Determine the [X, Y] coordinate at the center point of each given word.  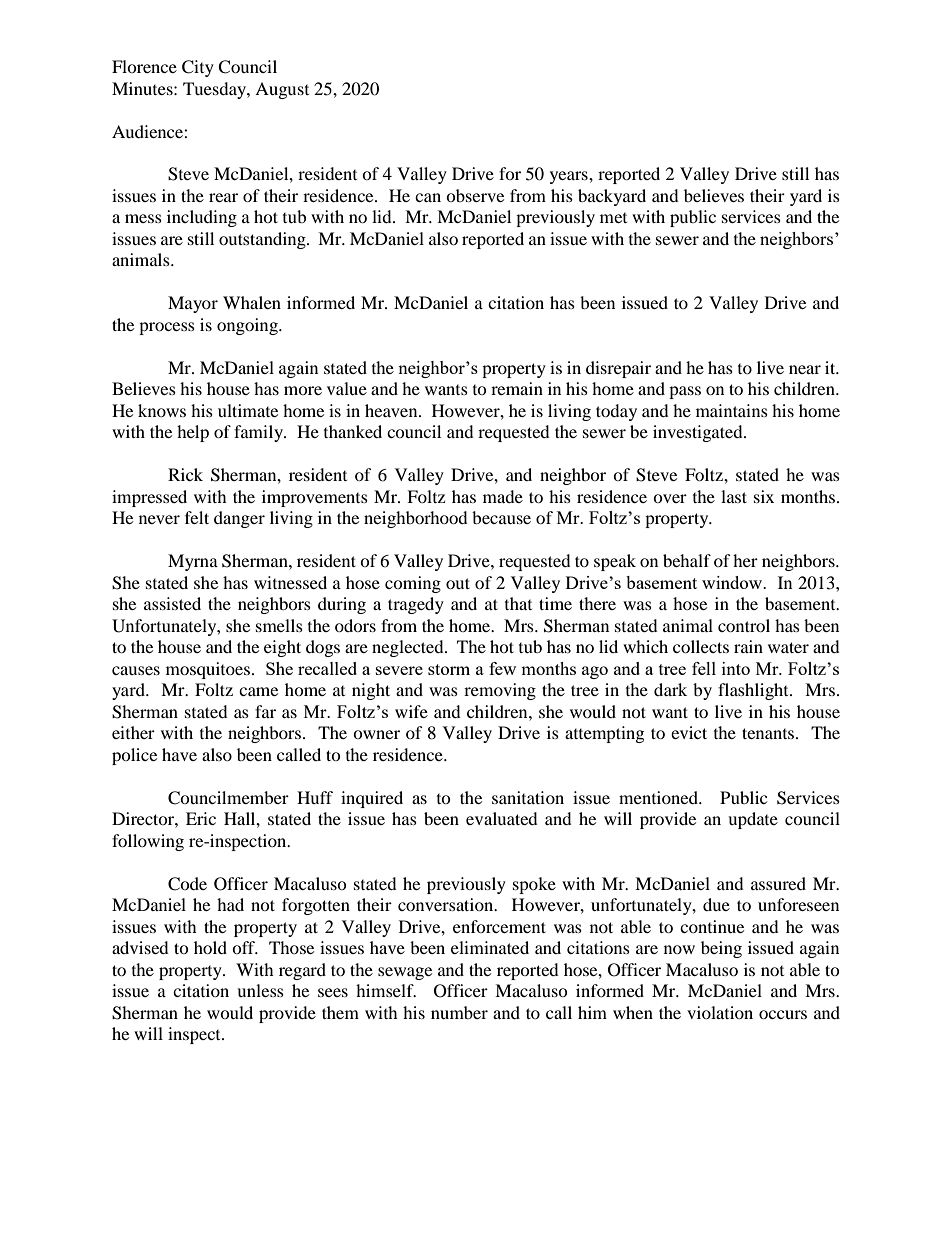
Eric [201, 818]
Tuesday [215, 90]
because [501, 517]
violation [720, 1012]
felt [197, 517]
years [570, 177]
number [459, 1012]
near [805, 369]
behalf [687, 560]
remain [517, 388]
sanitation [528, 797]
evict [689, 732]
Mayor [193, 304]
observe [475, 195]
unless [260, 990]
